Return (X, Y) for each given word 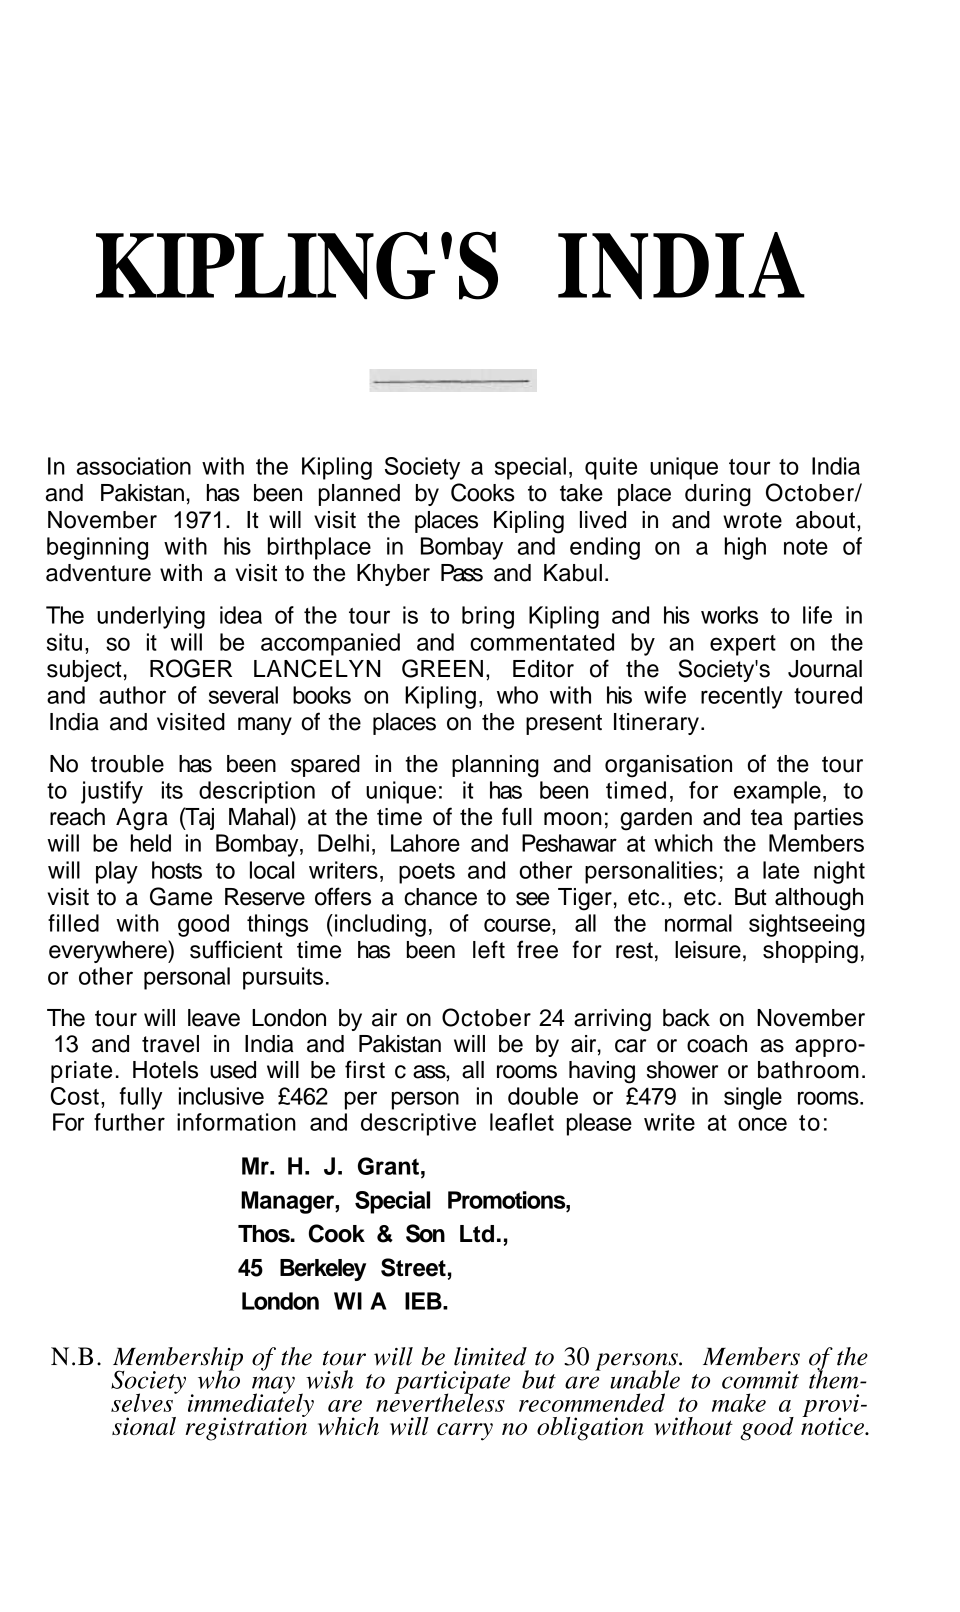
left (489, 949)
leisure (708, 950)
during (718, 495)
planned (359, 495)
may (273, 1386)
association (134, 466)
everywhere (109, 951)
